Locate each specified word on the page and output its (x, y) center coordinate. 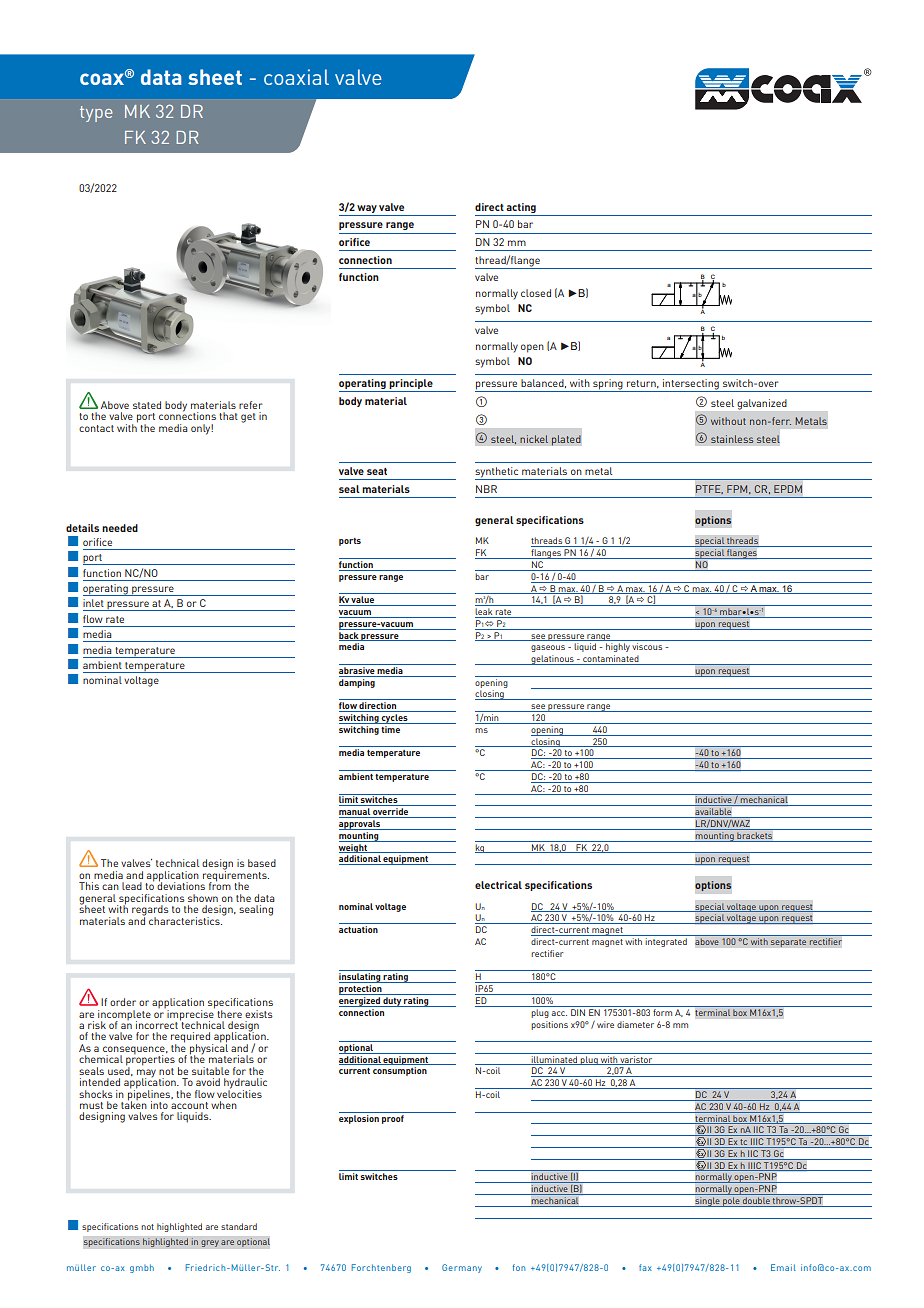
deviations (181, 885)
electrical (498, 885)
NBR (486, 489)
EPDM (788, 489)
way (367, 209)
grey (210, 1243)
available (713, 813)
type (96, 114)
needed (120, 528)
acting (521, 208)
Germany (462, 1268)
